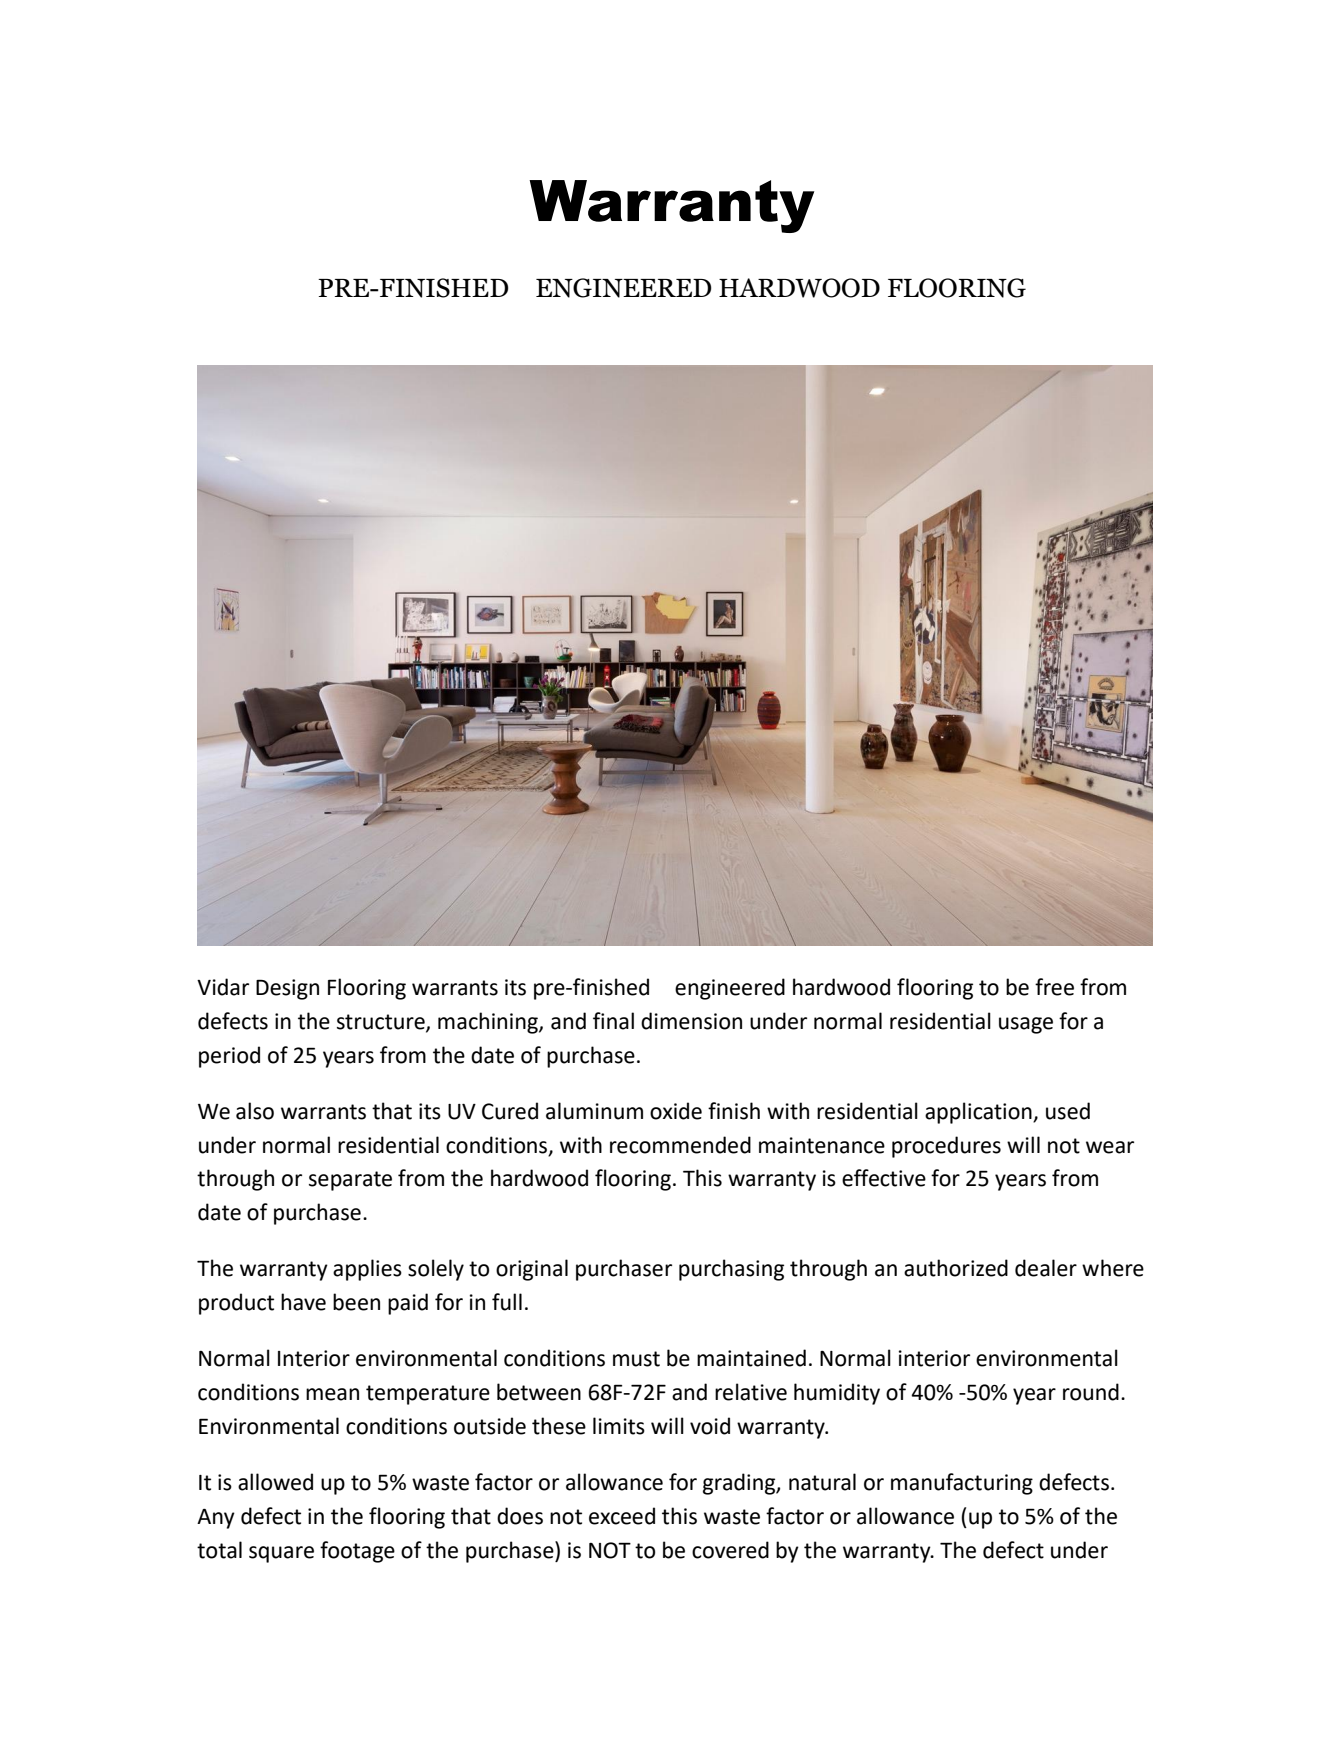 Image resolution: width=1344 pixels, height=1740 pixels. What do you see at coordinates (691, 1021) in the page?
I see `dimension` at bounding box center [691, 1021].
